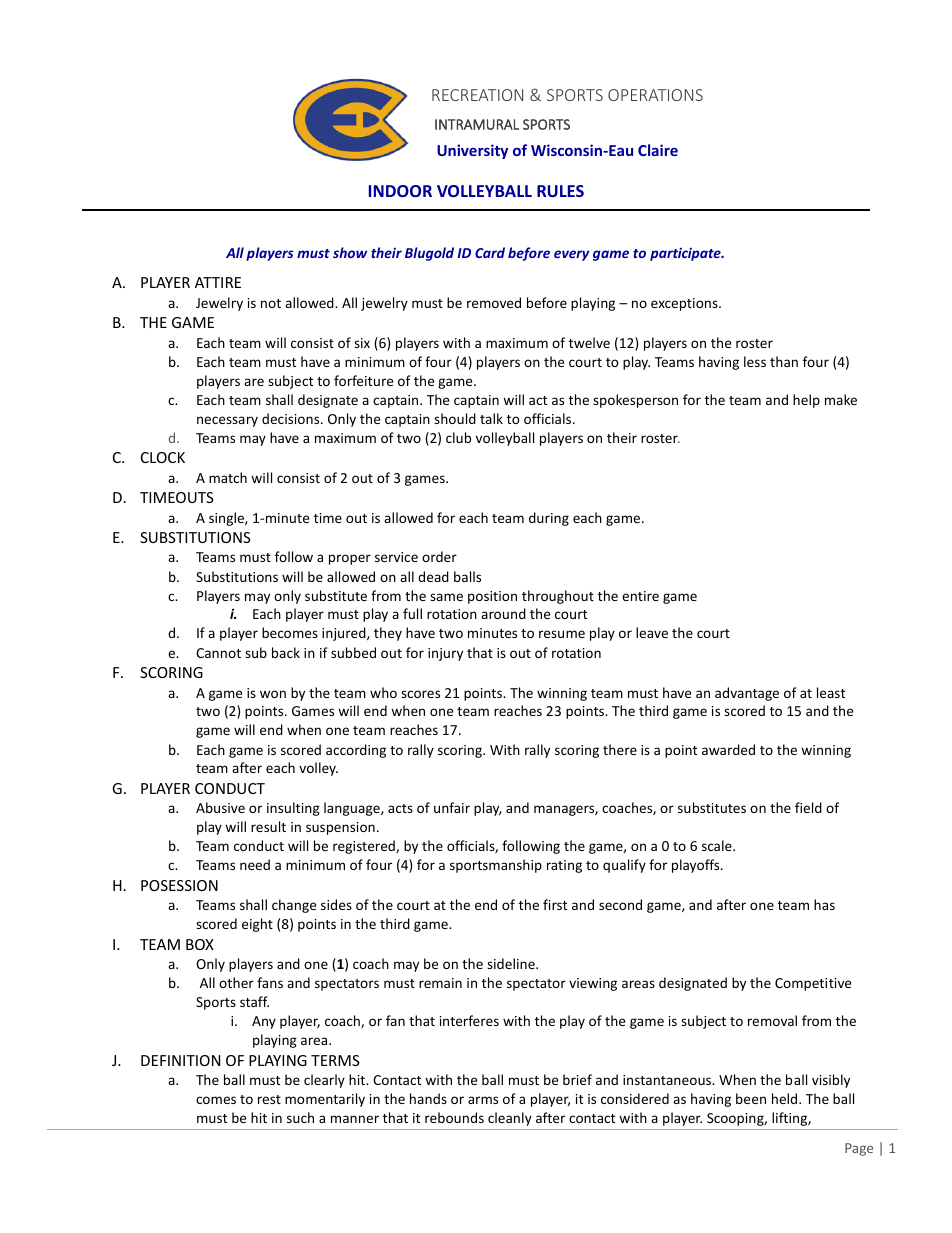 The width and height of the screenshot is (952, 1233). What do you see at coordinates (477, 124) in the screenshot?
I see `INTRAMURAL` at bounding box center [477, 124].
